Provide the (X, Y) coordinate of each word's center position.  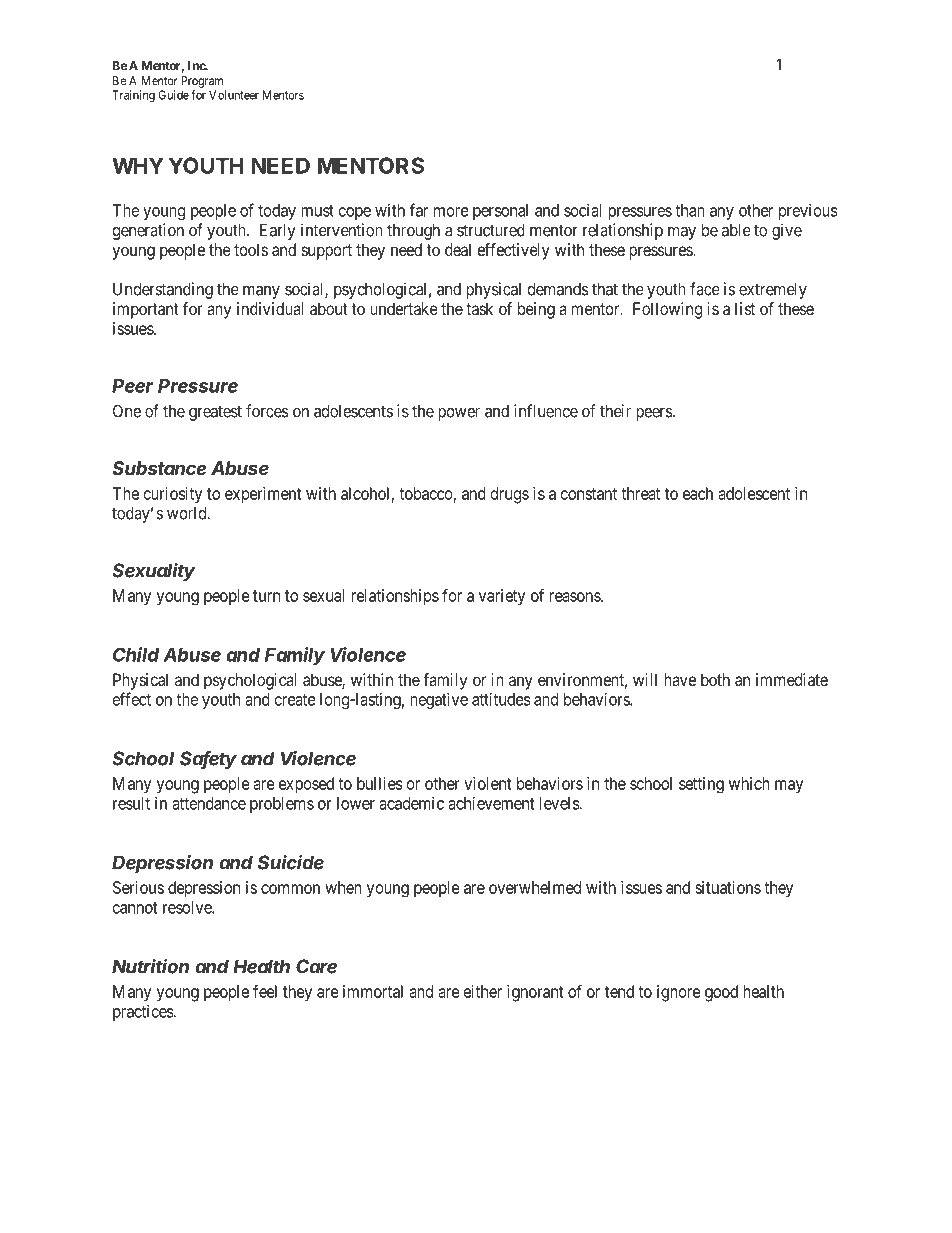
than (690, 210)
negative (439, 700)
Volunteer (234, 95)
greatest (215, 413)
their (615, 411)
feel (265, 991)
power (459, 414)
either (483, 991)
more (451, 212)
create (295, 700)
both (715, 679)
